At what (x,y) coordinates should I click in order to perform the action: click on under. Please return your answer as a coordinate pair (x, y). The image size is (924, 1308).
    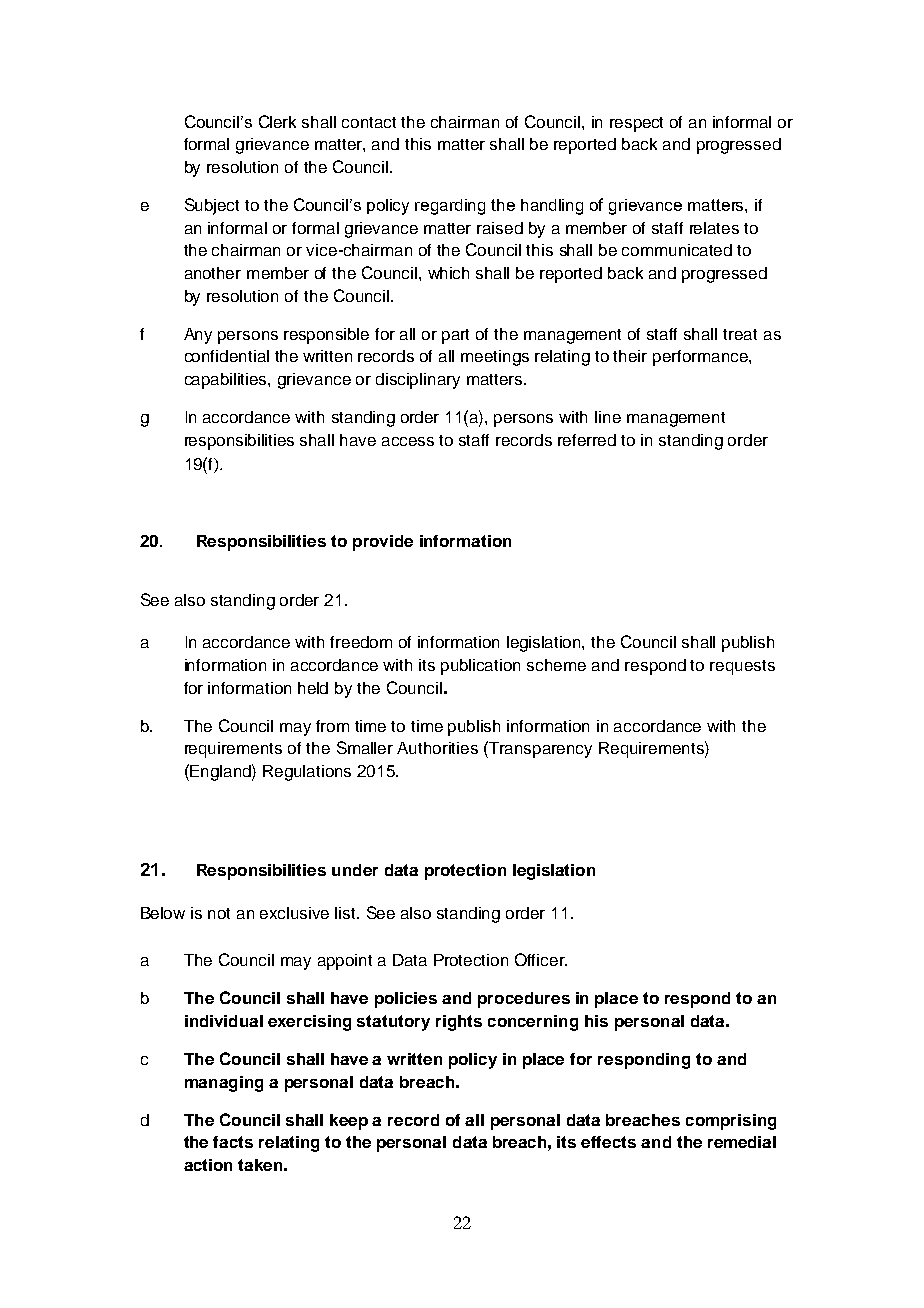
    Looking at the image, I should click on (355, 870).
